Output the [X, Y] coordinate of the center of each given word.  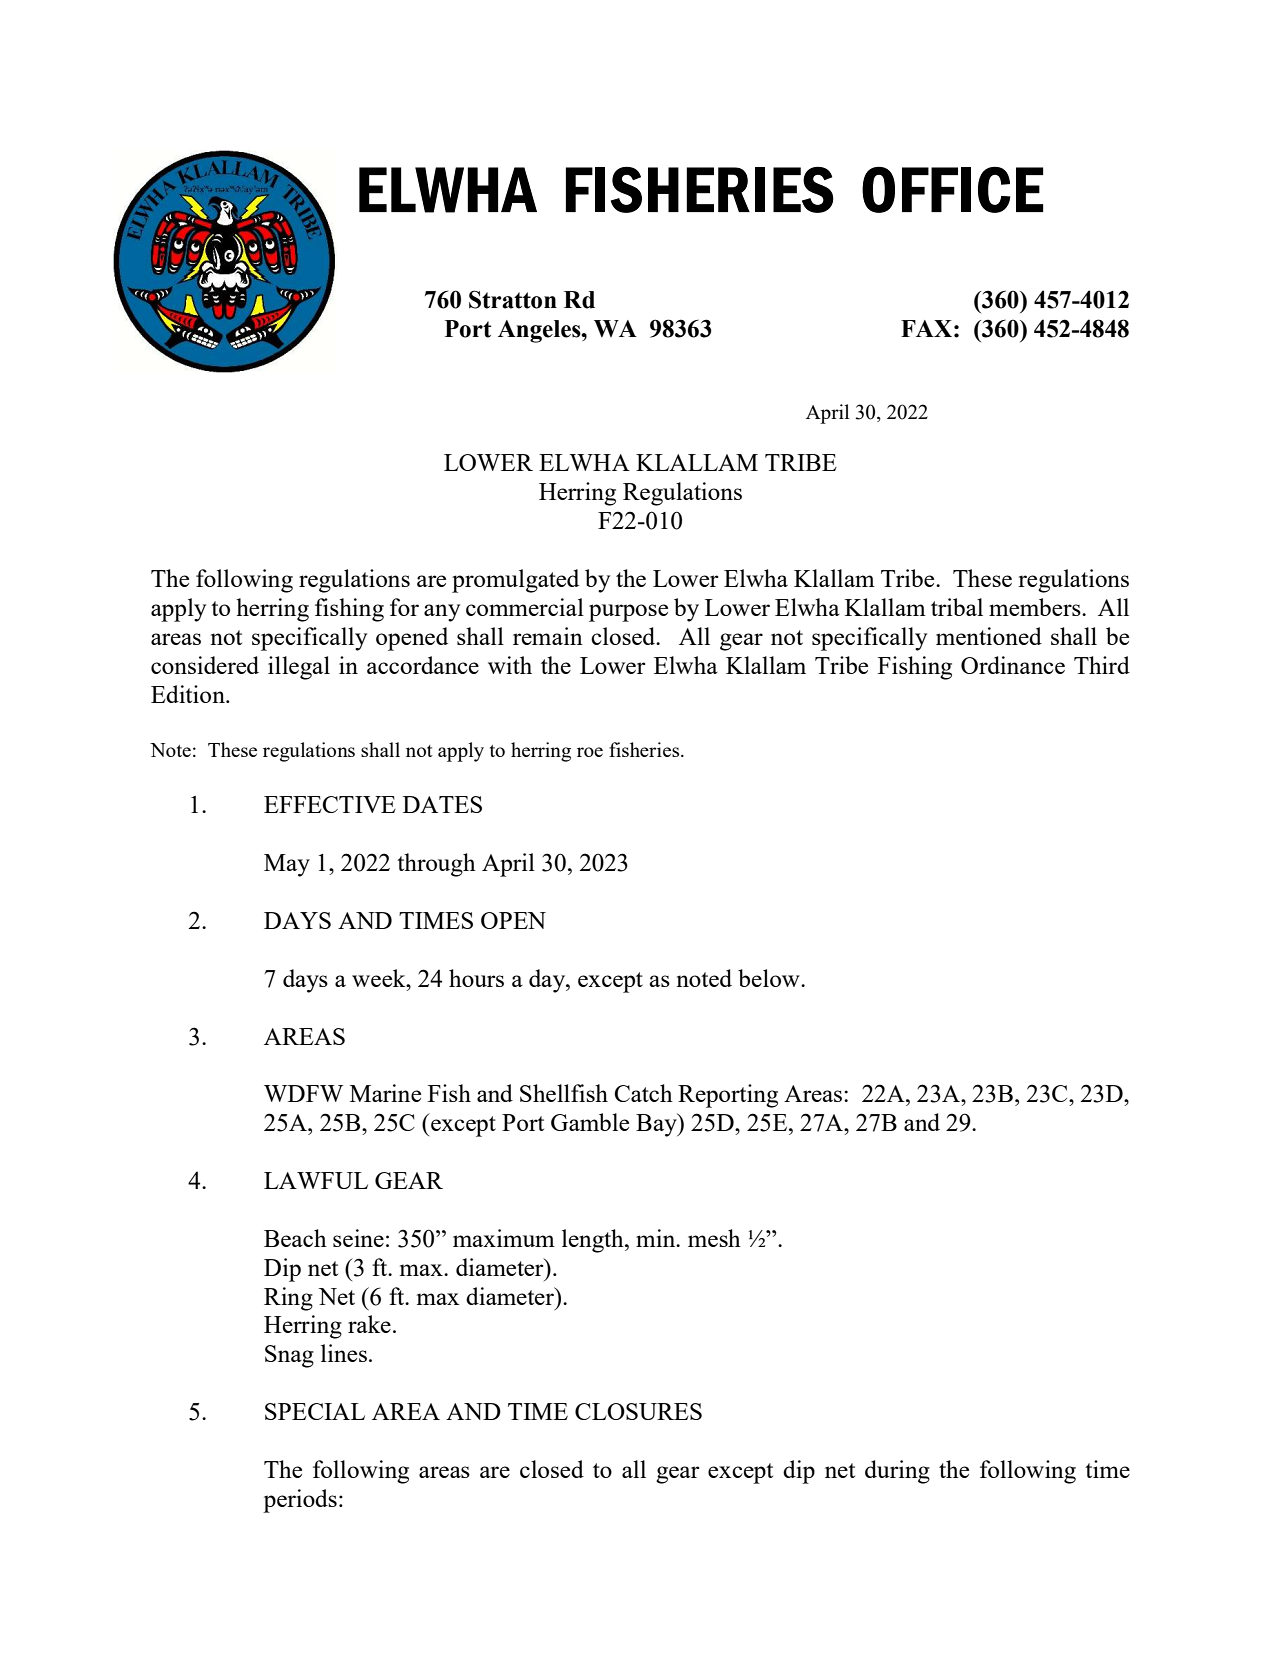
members [1036, 607]
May [287, 865]
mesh [714, 1238]
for [404, 607]
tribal [957, 607]
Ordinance [1013, 665]
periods [300, 1501]
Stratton [513, 299]
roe [590, 752]
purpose [628, 613]
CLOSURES [638, 1411]
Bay [657, 1125]
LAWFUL [316, 1180]
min [657, 1238]
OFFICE [952, 190]
